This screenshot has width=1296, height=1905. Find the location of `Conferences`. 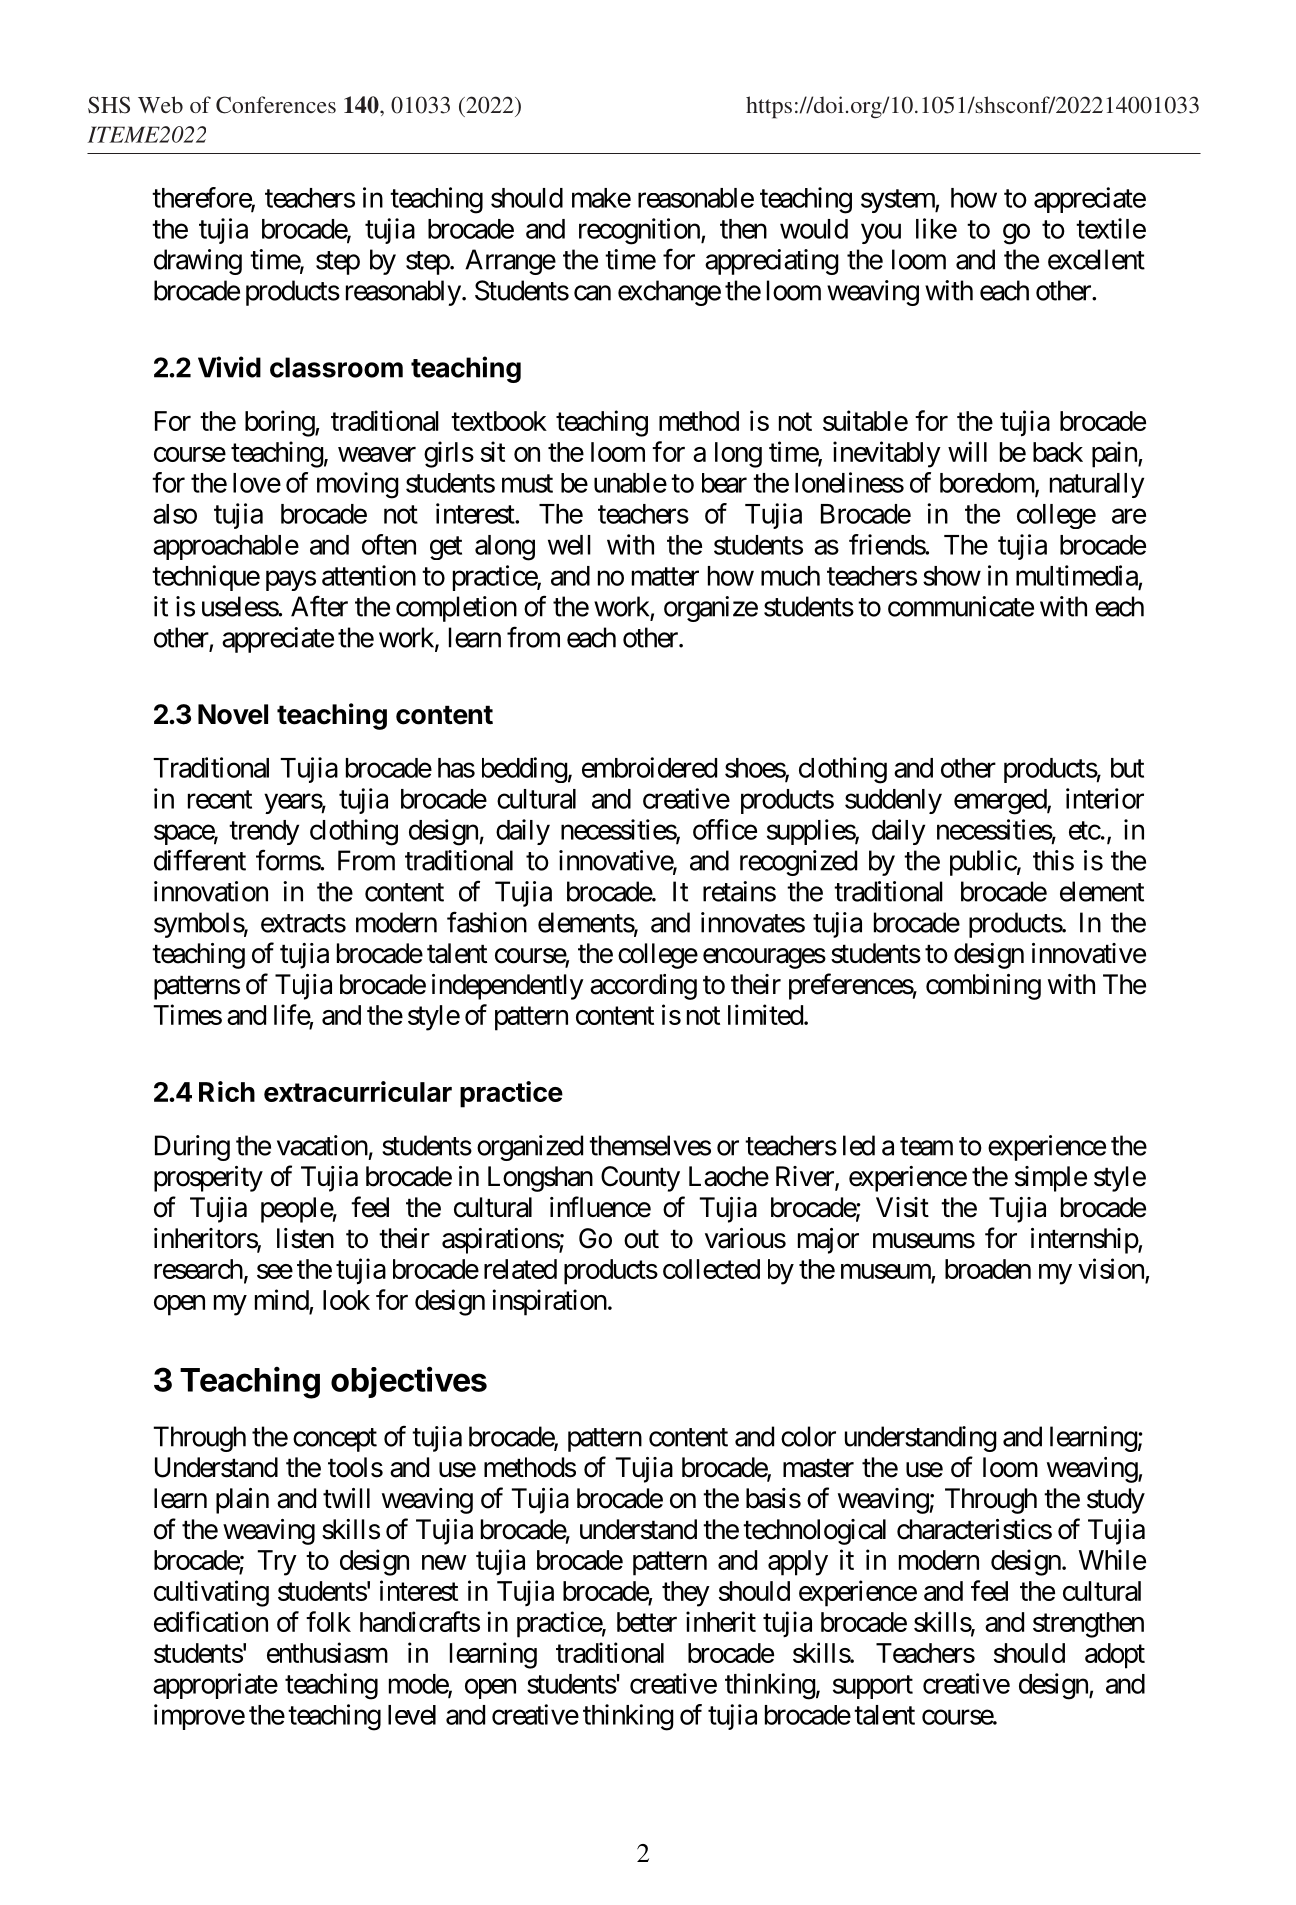

Conferences is located at coordinates (276, 105).
